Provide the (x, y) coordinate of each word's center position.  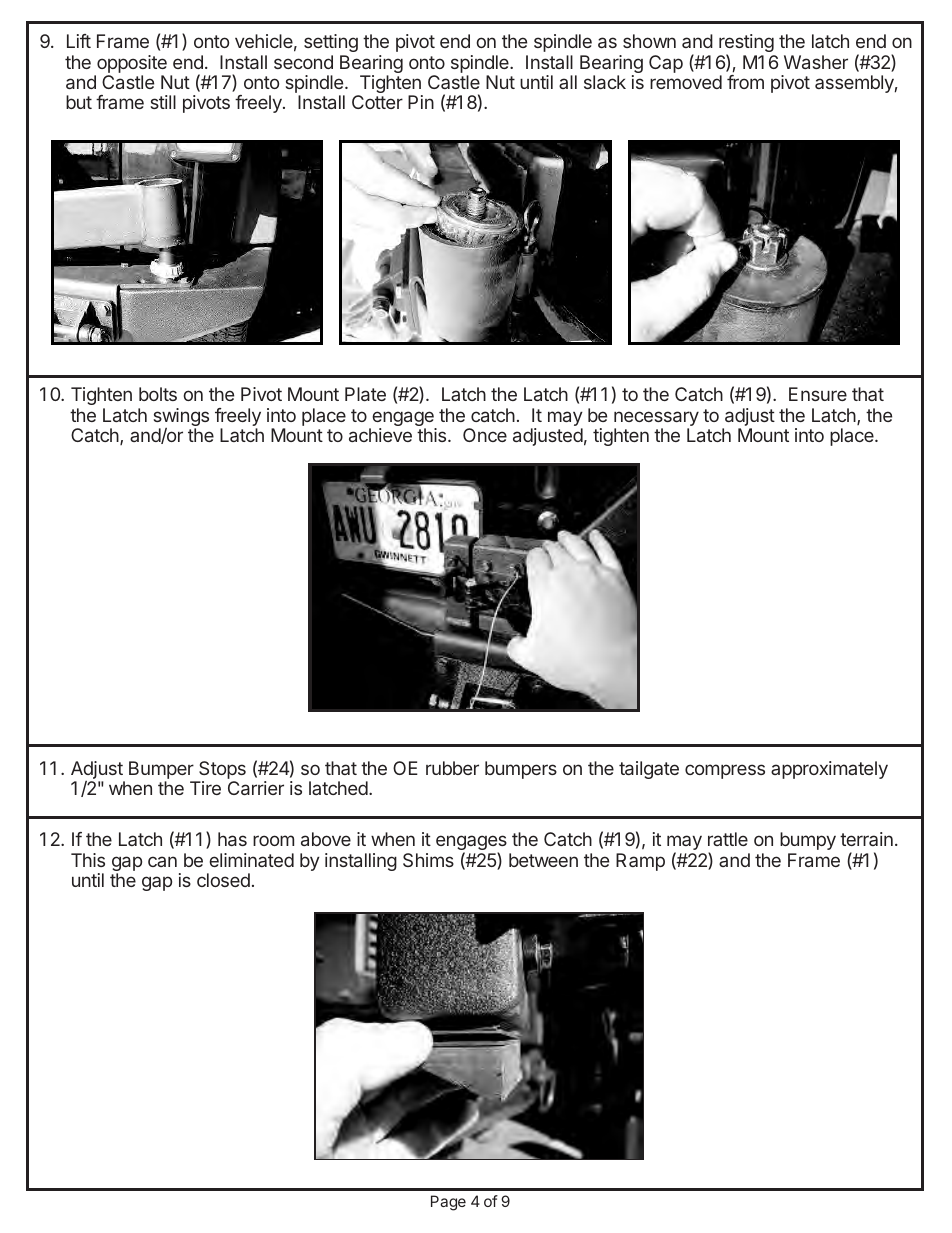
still (163, 102)
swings (181, 418)
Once (485, 435)
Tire (205, 788)
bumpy (808, 841)
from (745, 82)
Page (448, 1203)
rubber (452, 768)
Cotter (377, 102)
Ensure (818, 394)
